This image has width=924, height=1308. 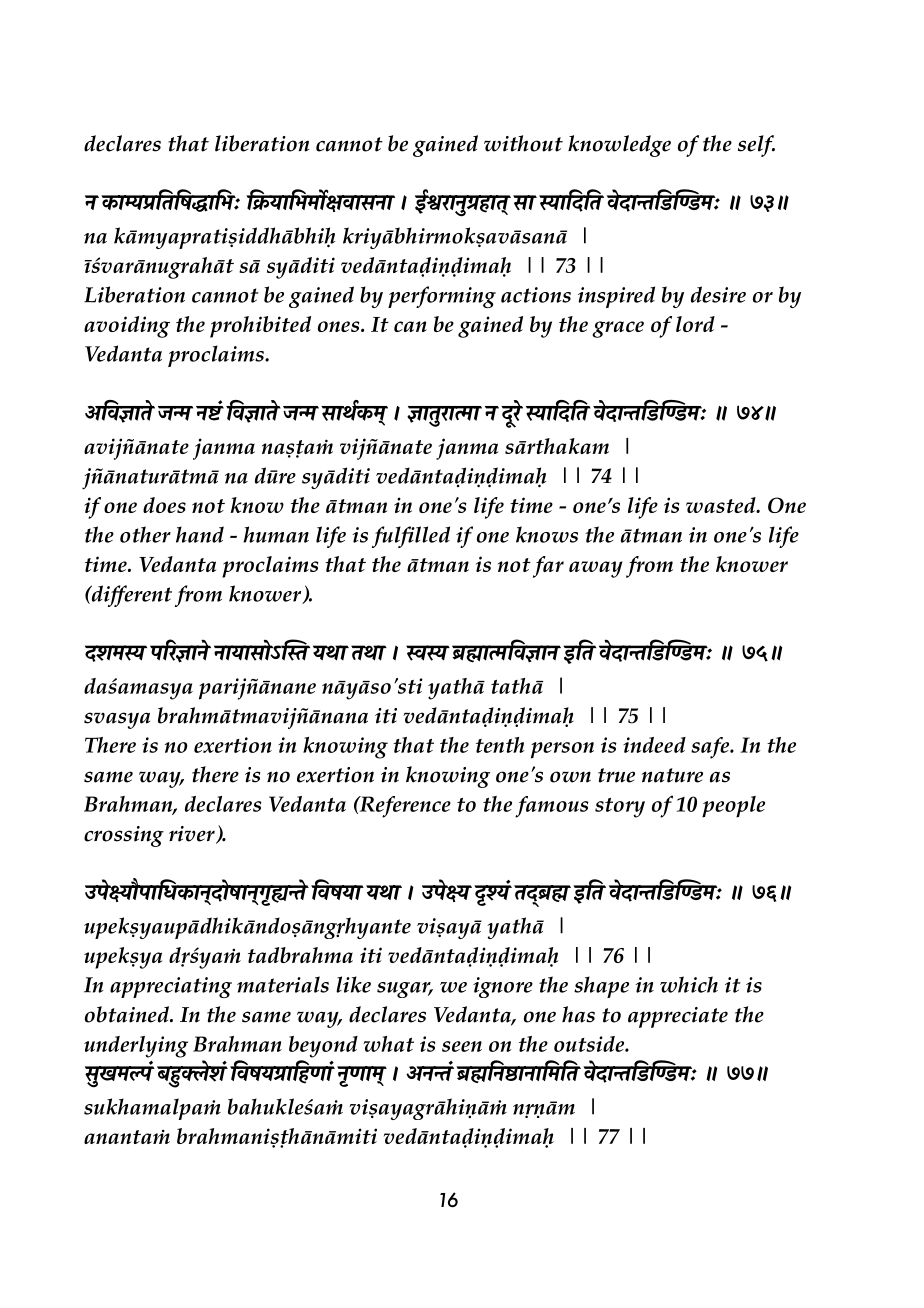 I want to click on prohibited, so click(x=260, y=327).
